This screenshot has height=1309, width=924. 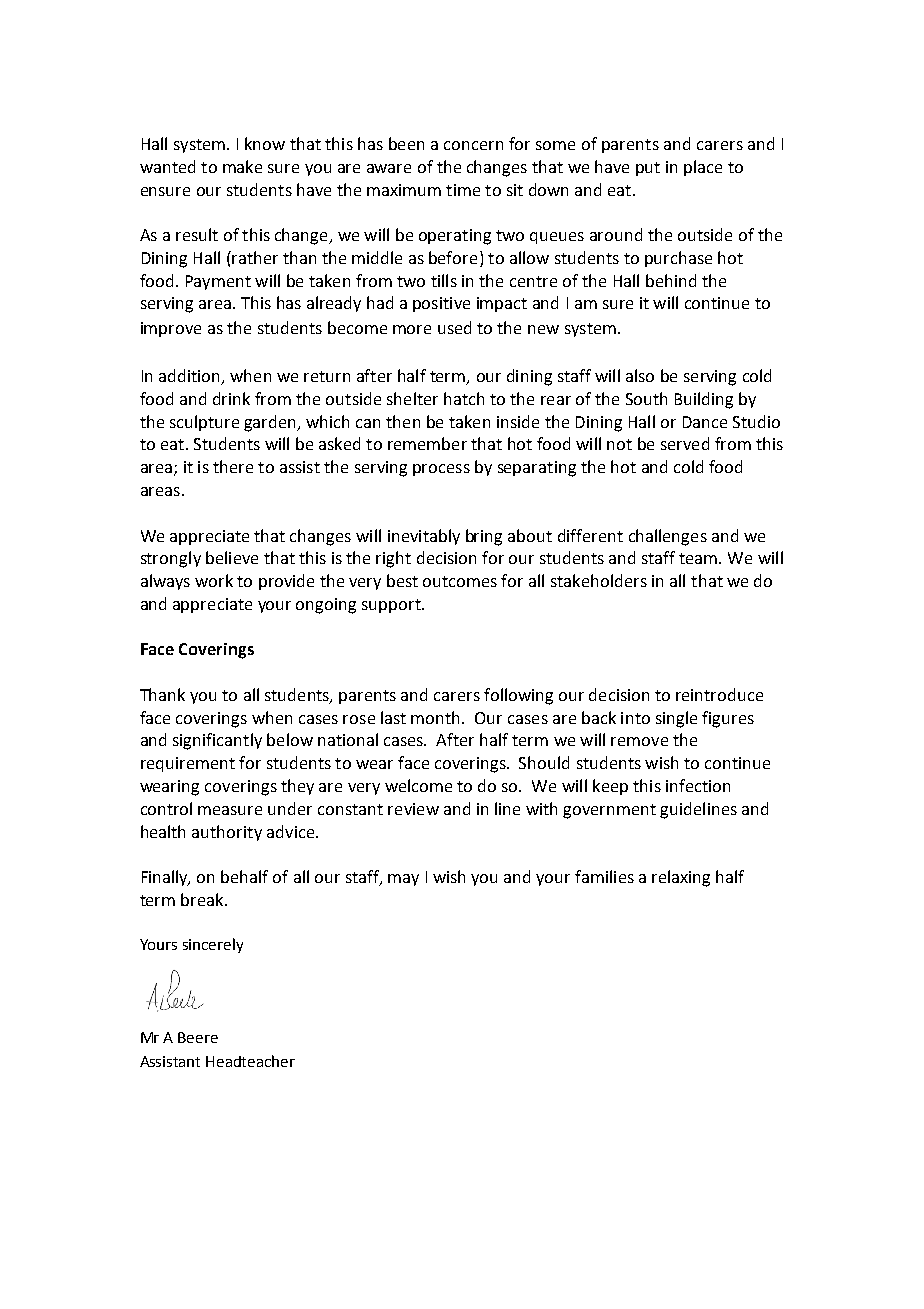 I want to click on make, so click(x=242, y=166).
